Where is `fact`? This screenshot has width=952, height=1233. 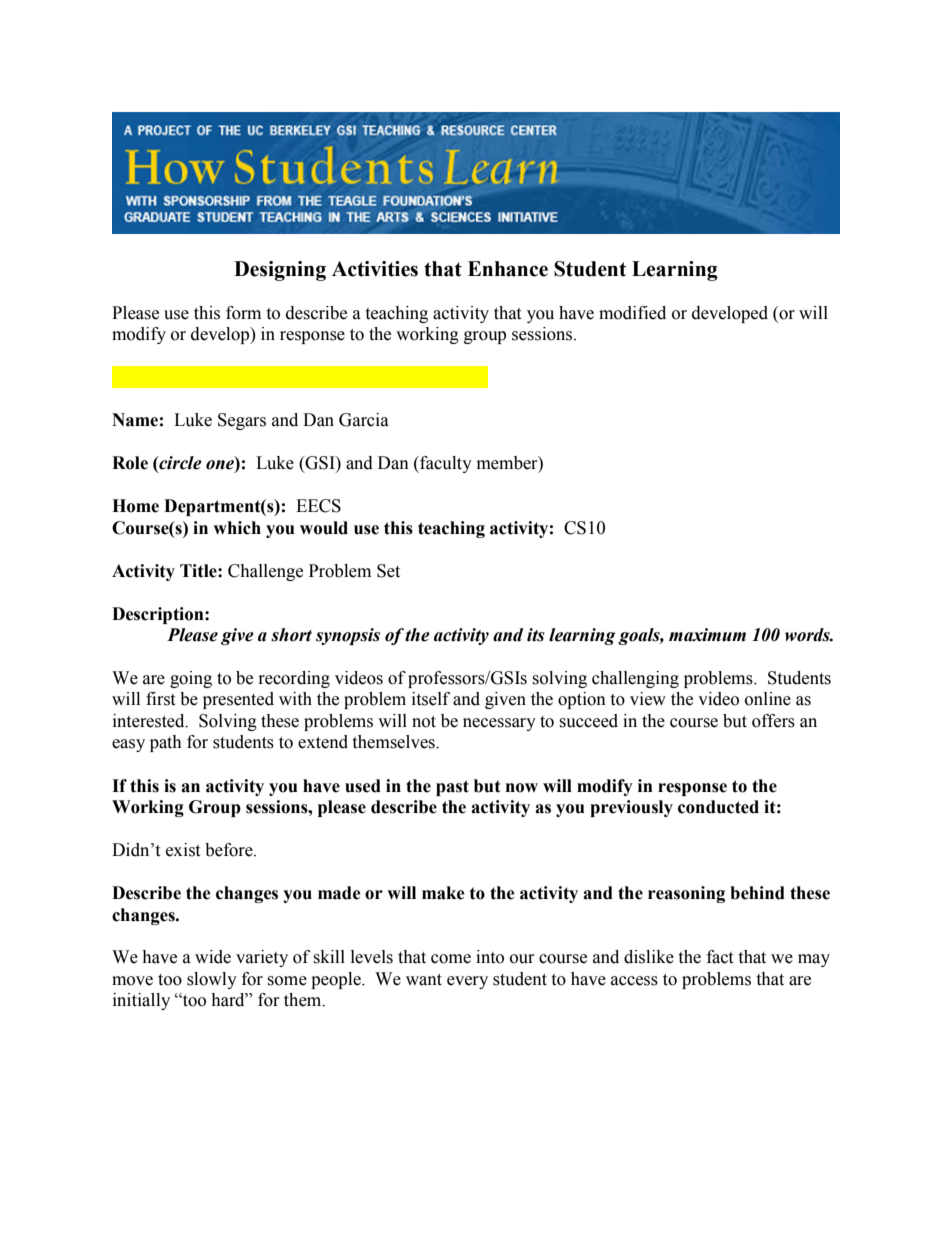 fact is located at coordinates (720, 957).
